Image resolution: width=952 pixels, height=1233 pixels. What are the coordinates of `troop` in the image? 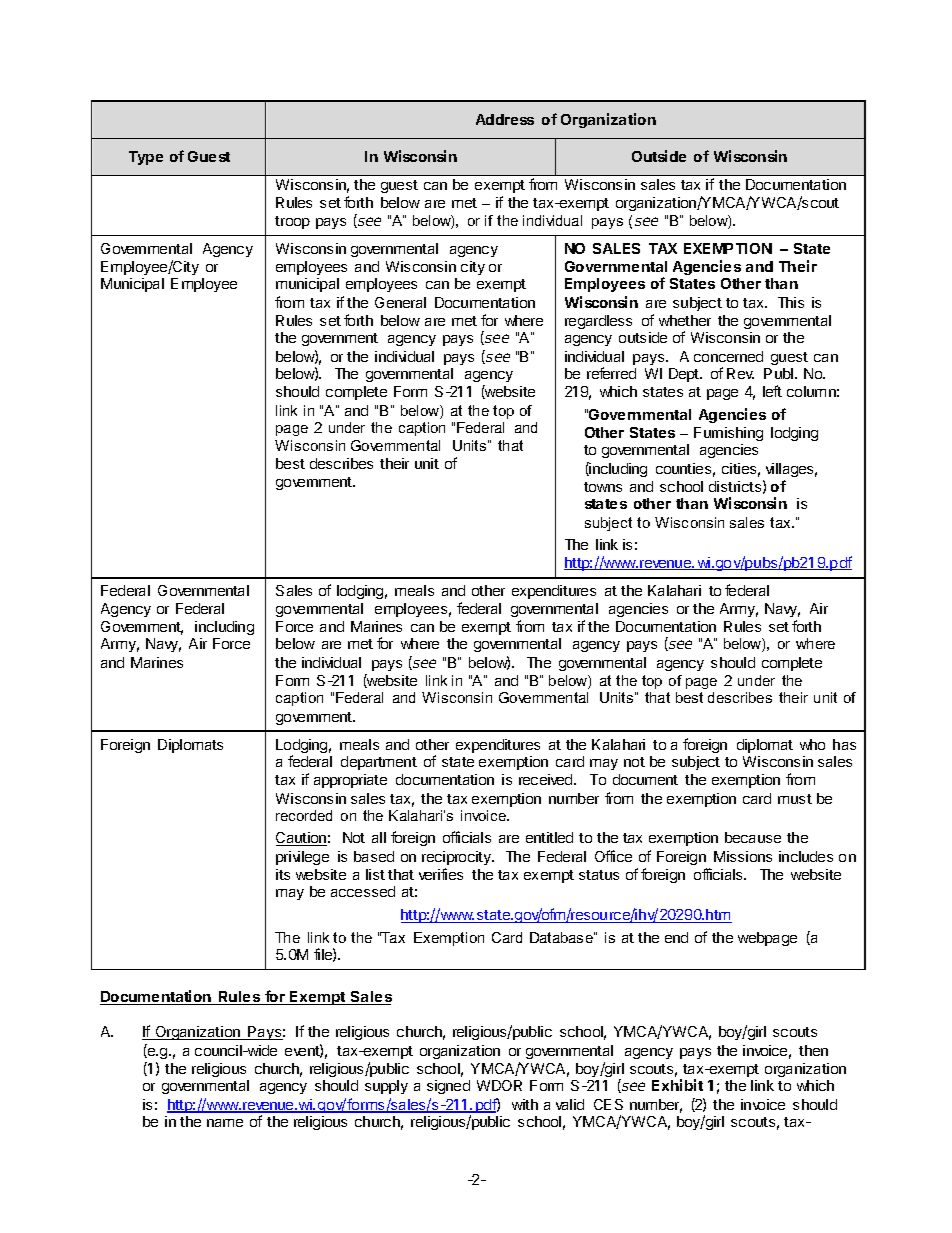 It's located at (292, 222).
